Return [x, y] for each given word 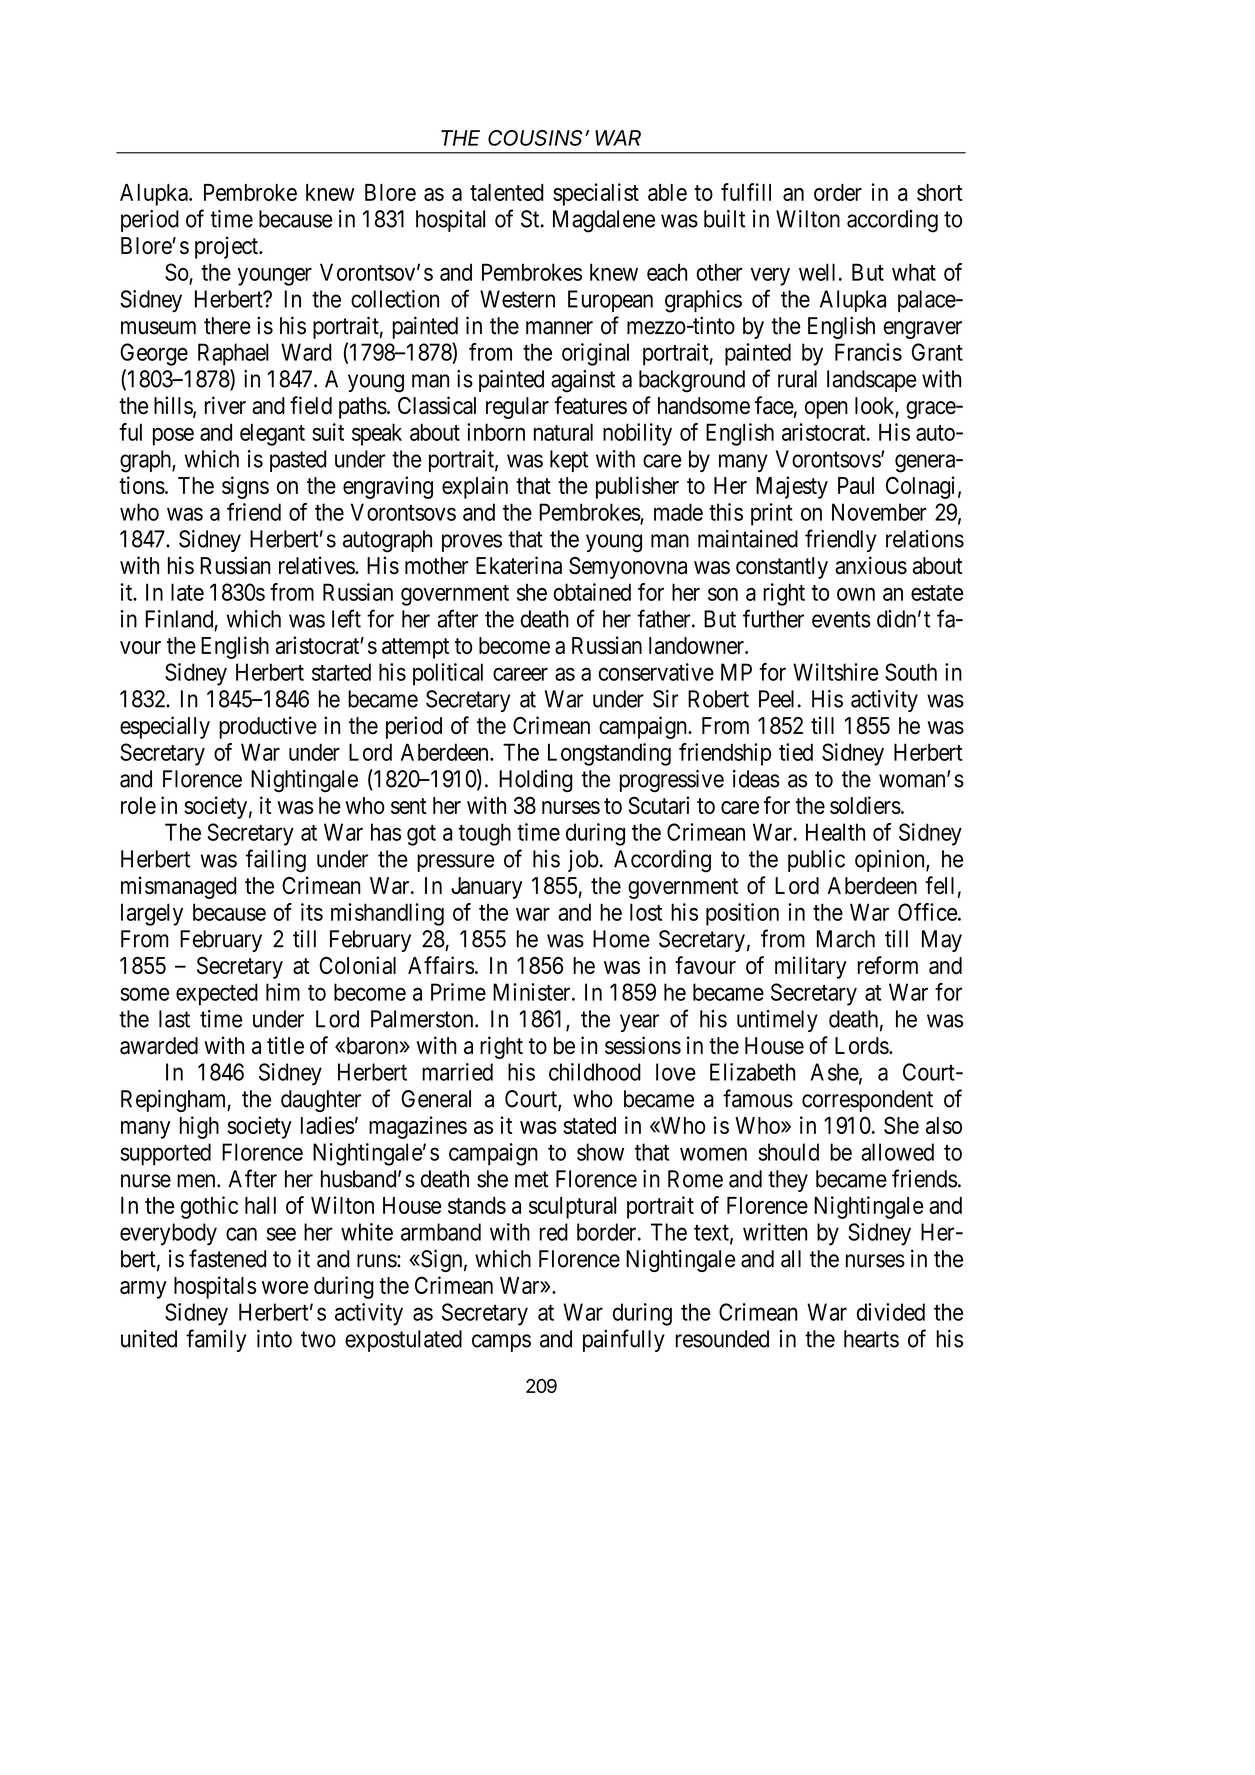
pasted [298, 461]
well [817, 272]
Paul [856, 485]
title [285, 1045]
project [227, 247]
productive [268, 727]
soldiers [865, 805]
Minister [533, 992]
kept [569, 461]
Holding [535, 781]
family [216, 1340]
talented [507, 192]
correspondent [867, 1101]
